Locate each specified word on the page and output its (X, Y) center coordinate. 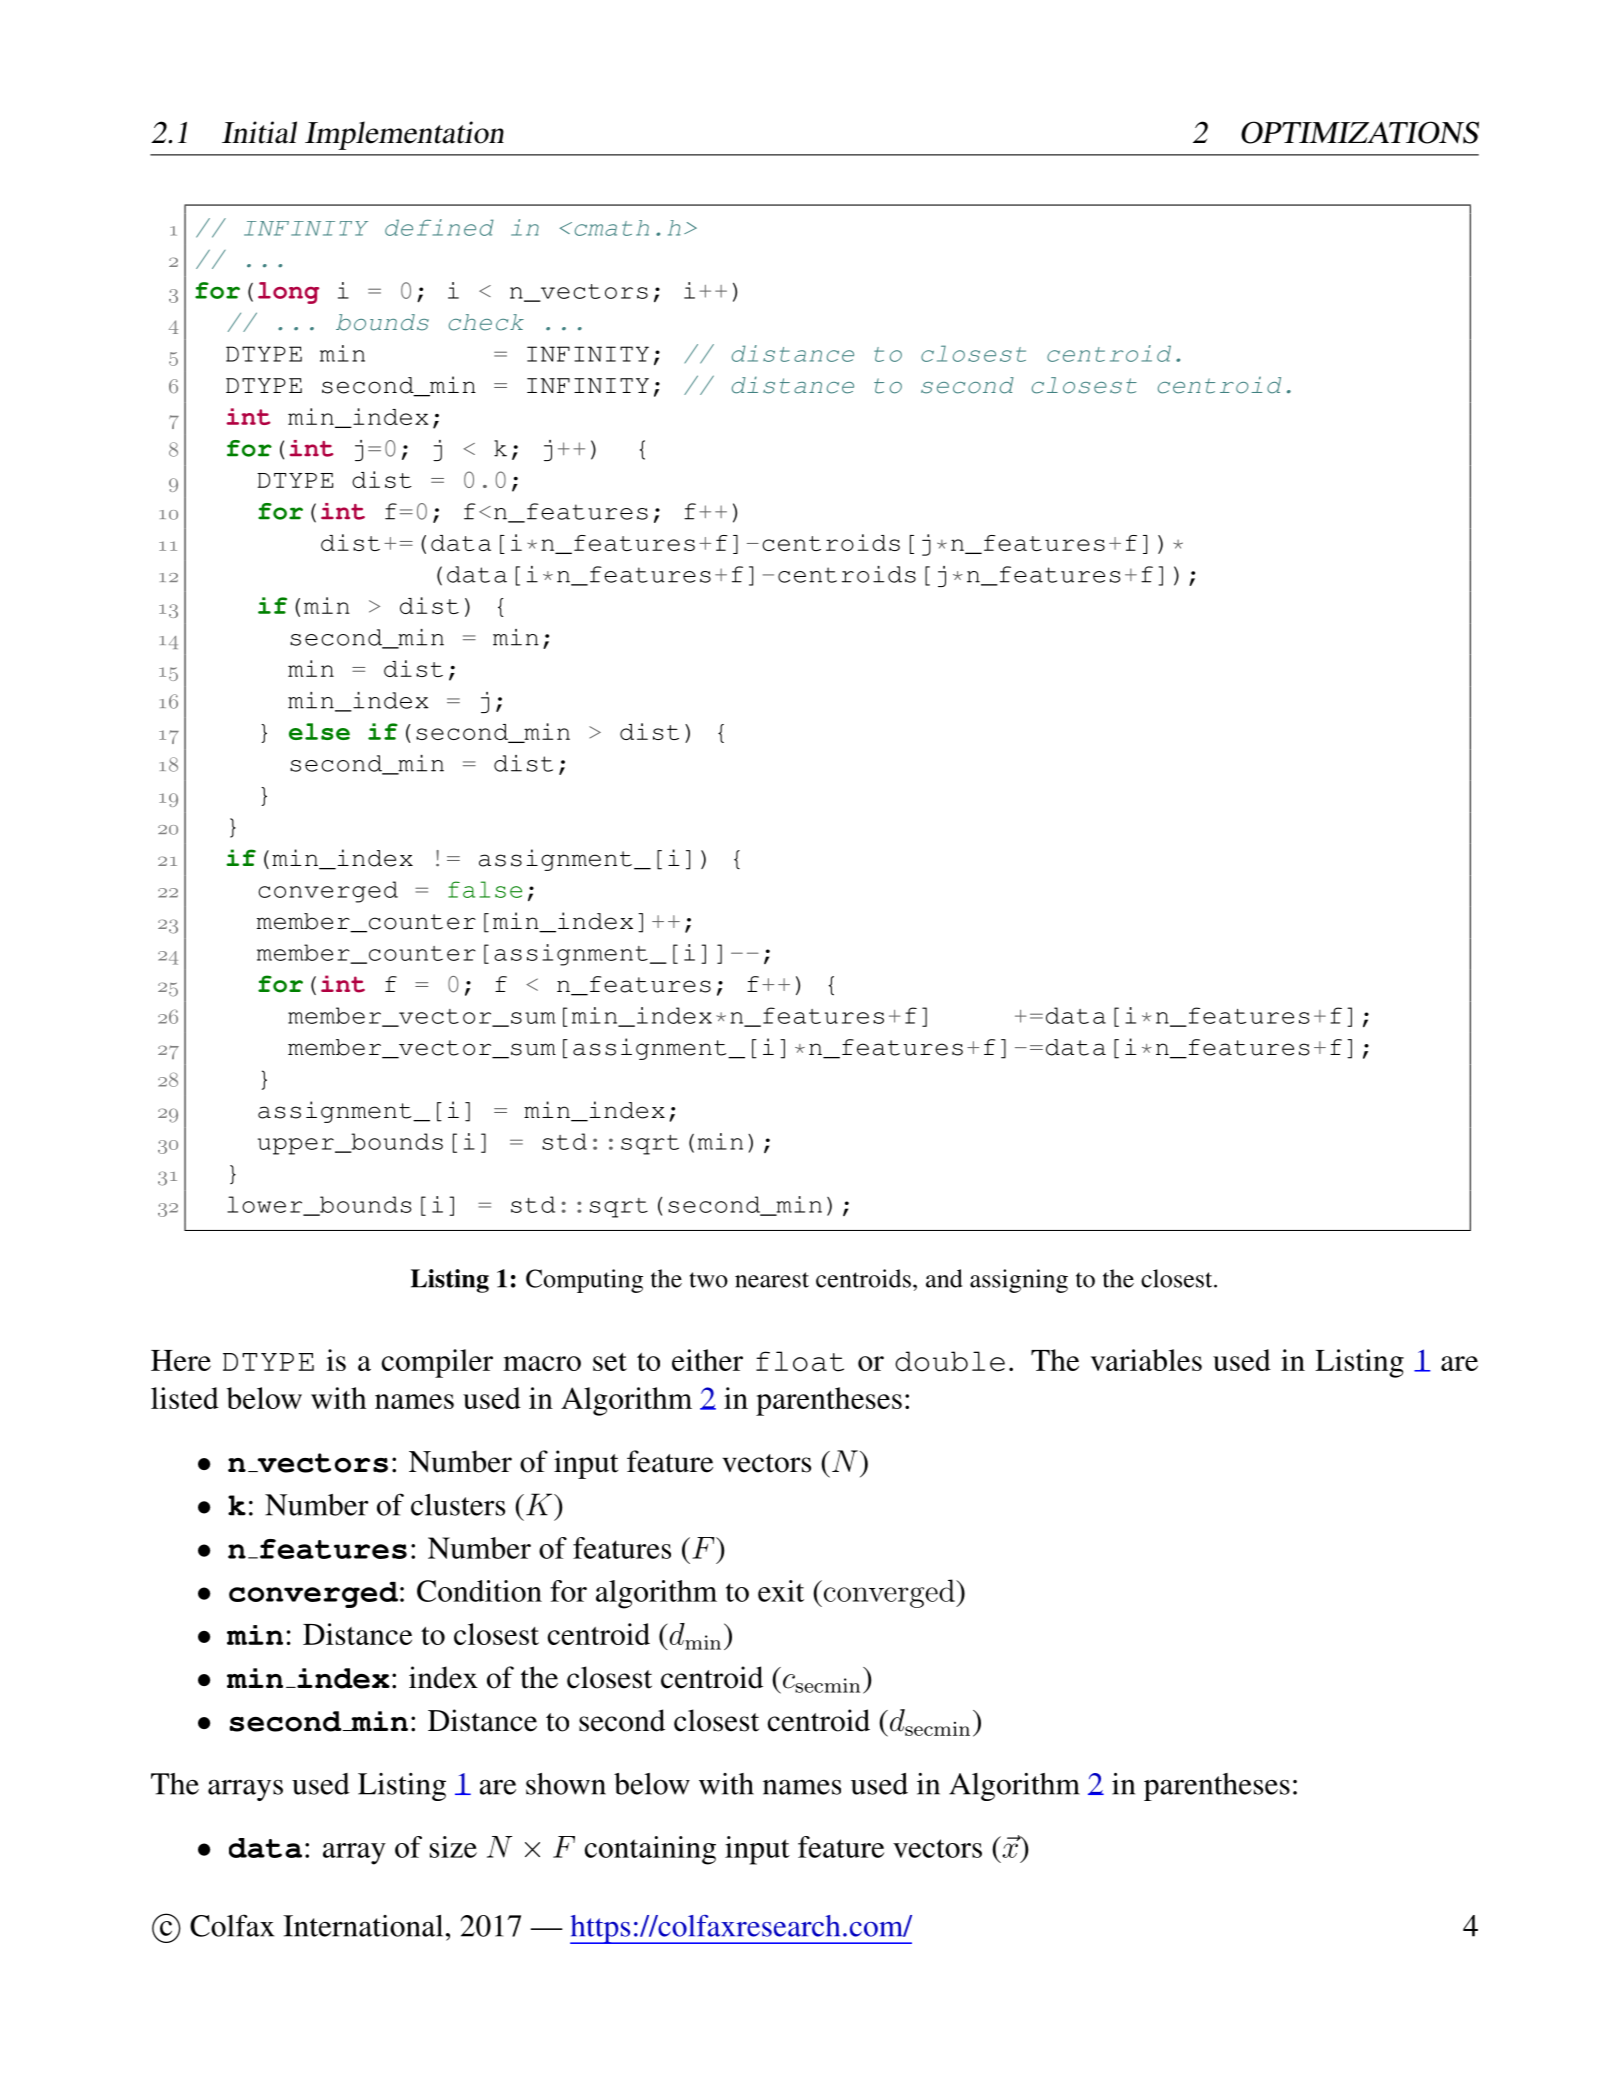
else (319, 731)
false (485, 889)
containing (650, 1850)
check (486, 322)
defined (439, 227)
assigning (1019, 1281)
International (363, 1926)
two (709, 1280)
